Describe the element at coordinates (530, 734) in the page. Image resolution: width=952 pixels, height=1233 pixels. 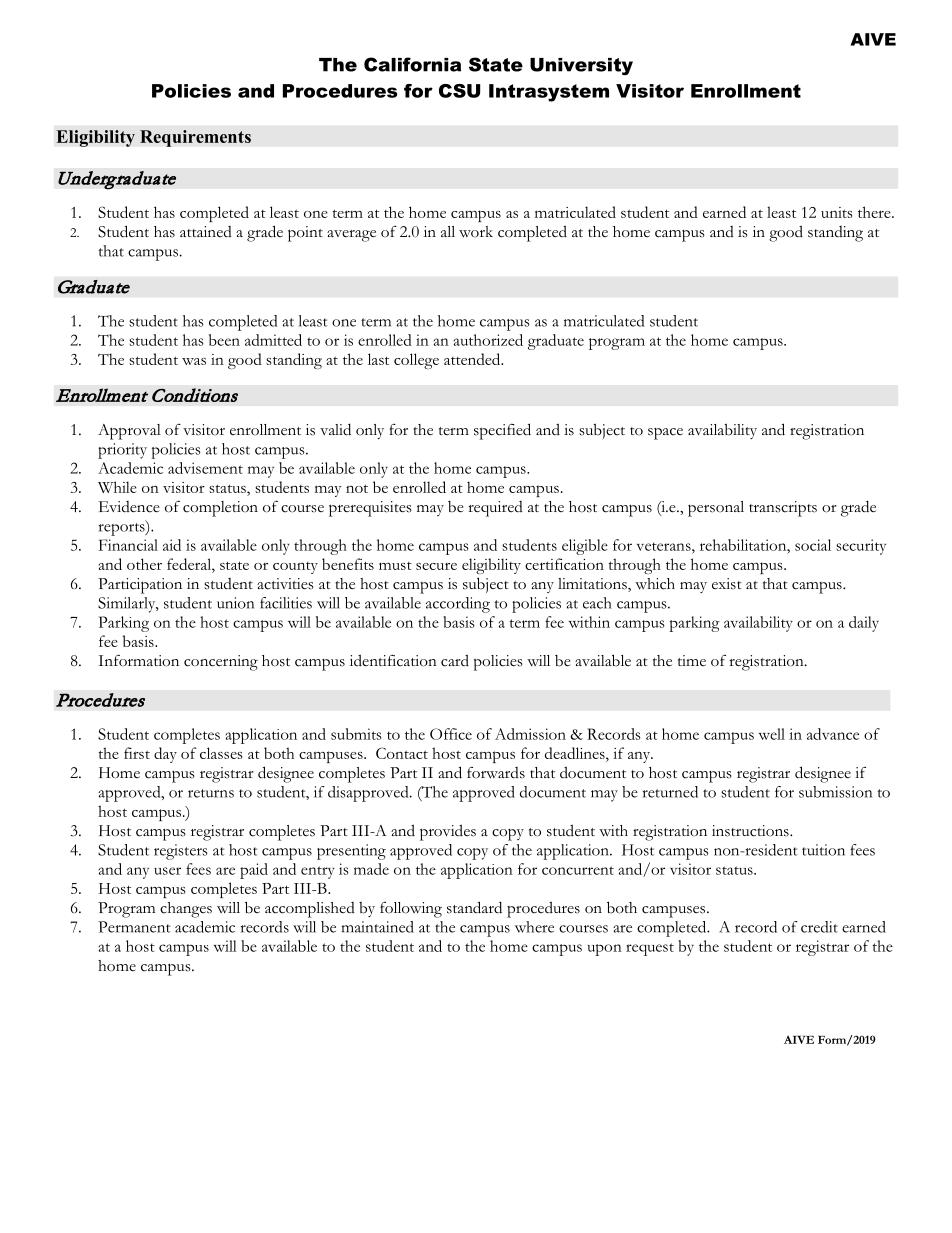
I see `Admission` at that location.
